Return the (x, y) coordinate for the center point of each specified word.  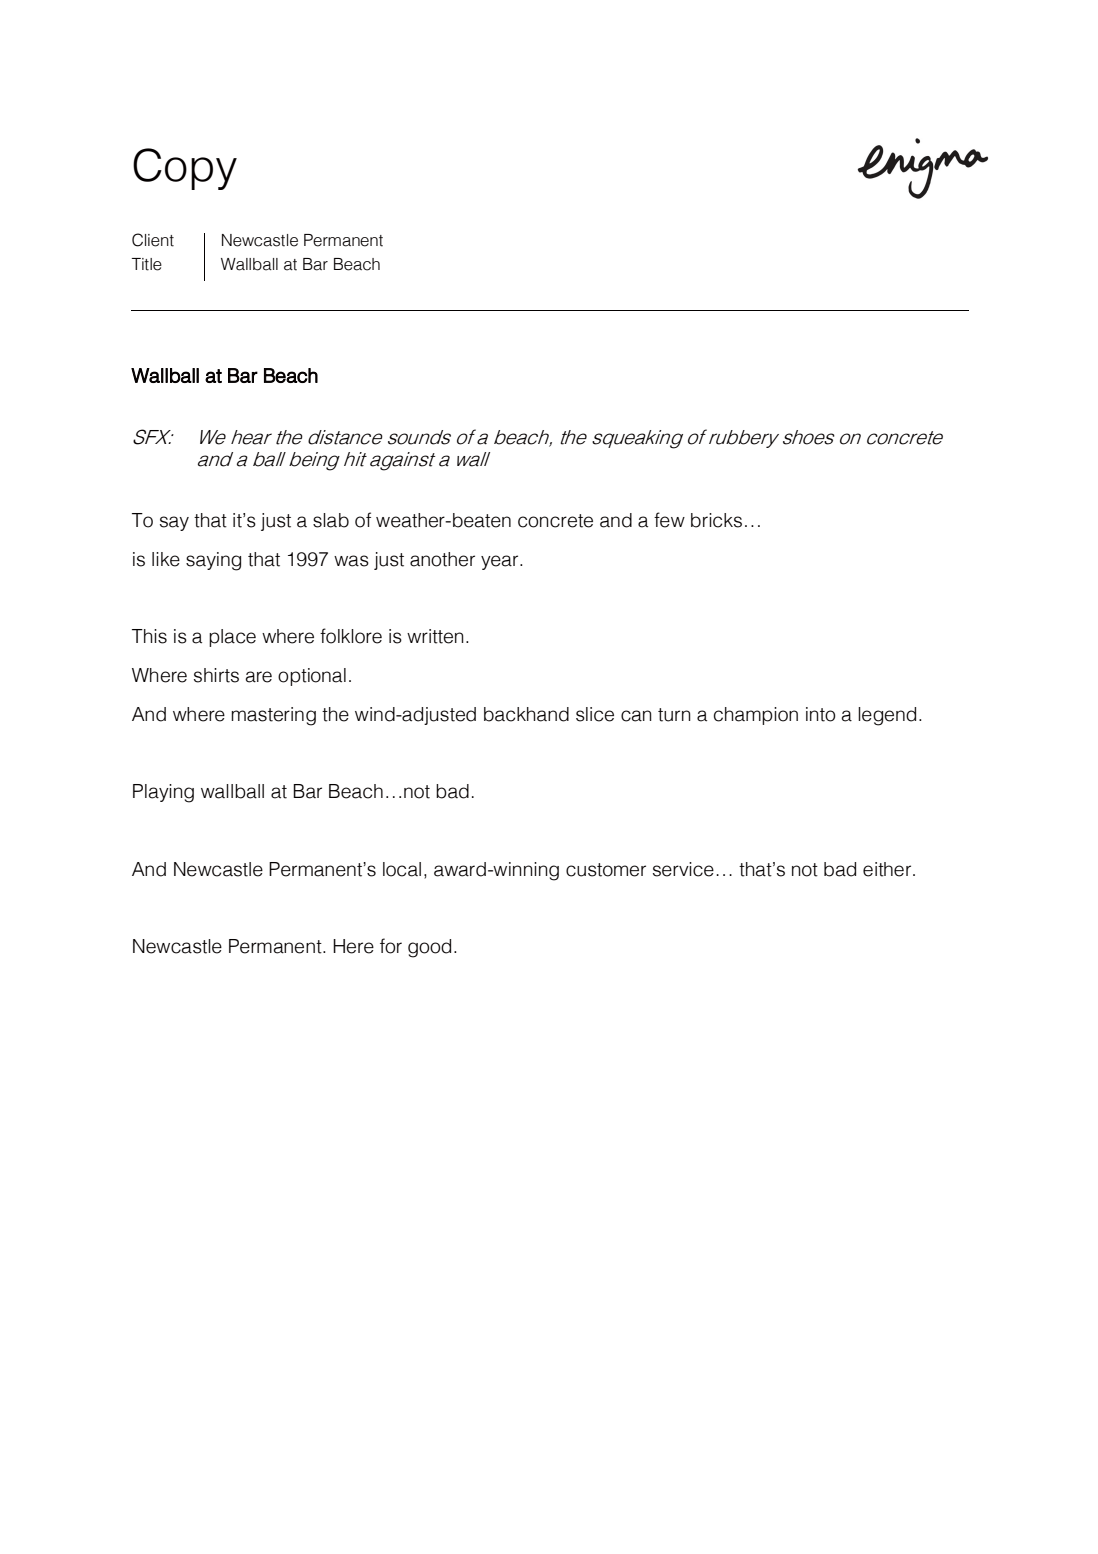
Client (153, 240)
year (501, 562)
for (391, 946)
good (429, 948)
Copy (185, 169)
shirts (216, 675)
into (820, 714)
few (669, 520)
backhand (526, 714)
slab (331, 520)
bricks (716, 520)
